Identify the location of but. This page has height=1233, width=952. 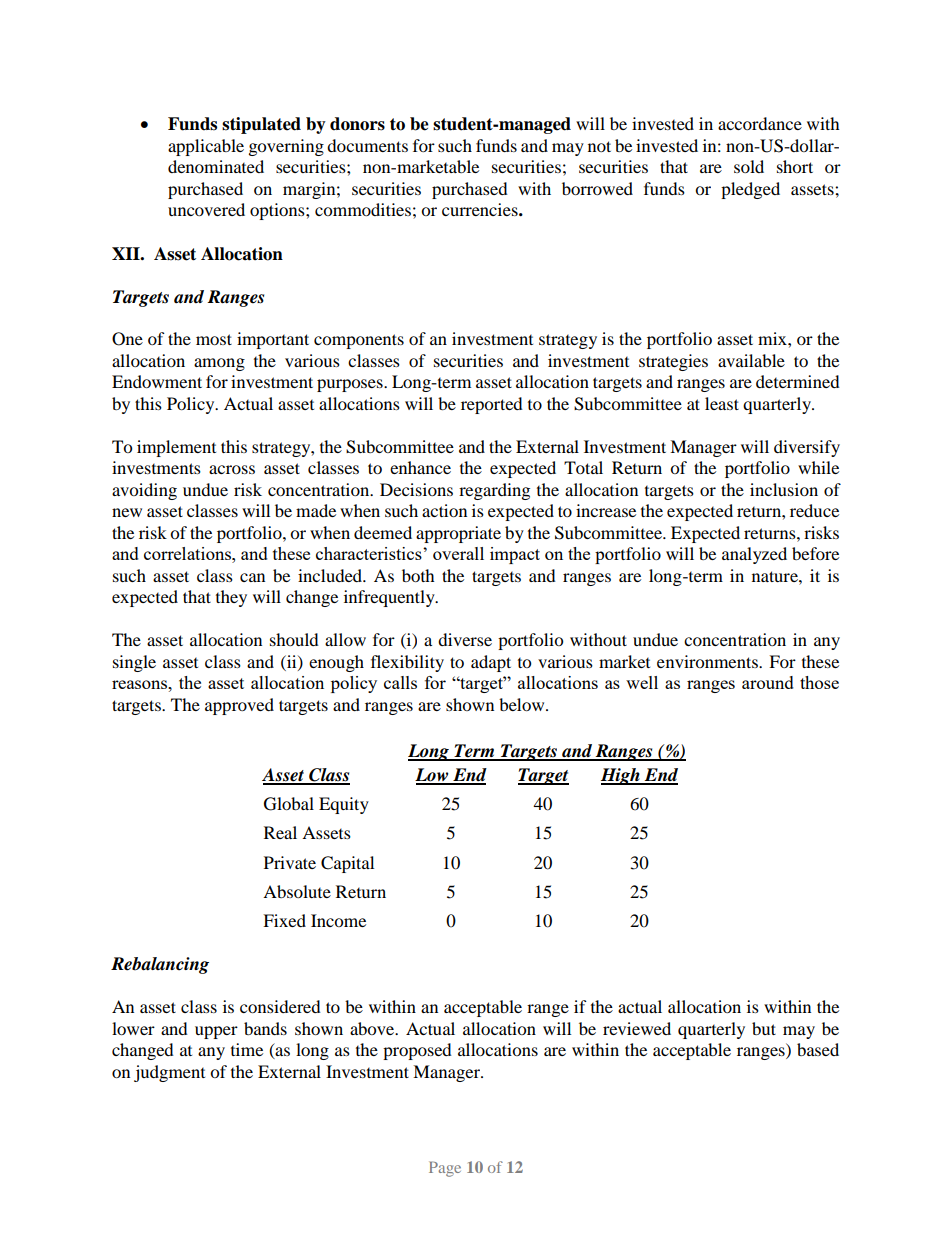
(764, 1028).
